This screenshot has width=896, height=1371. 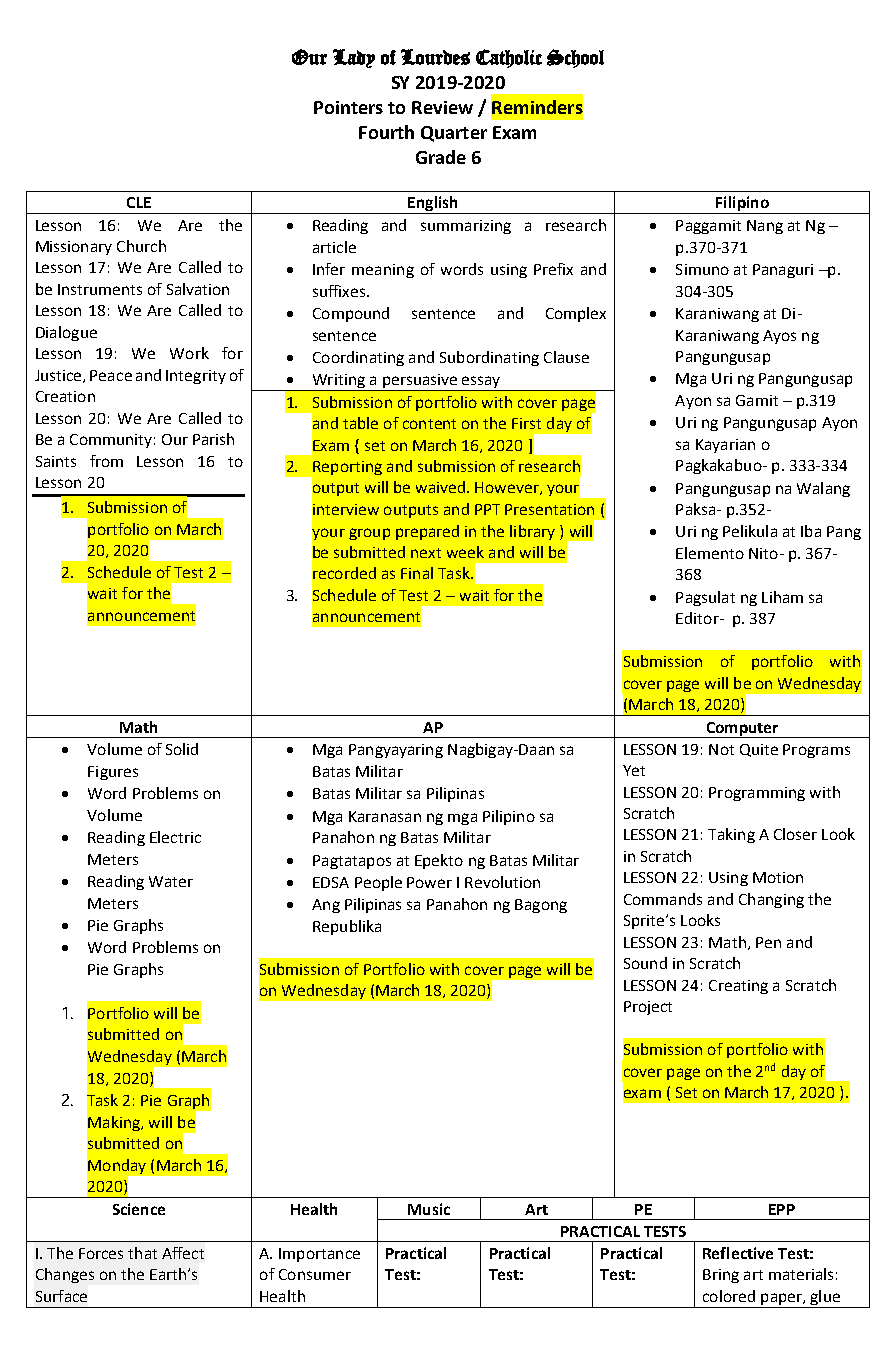 What do you see at coordinates (765, 227) in the screenshot?
I see `Nang` at bounding box center [765, 227].
